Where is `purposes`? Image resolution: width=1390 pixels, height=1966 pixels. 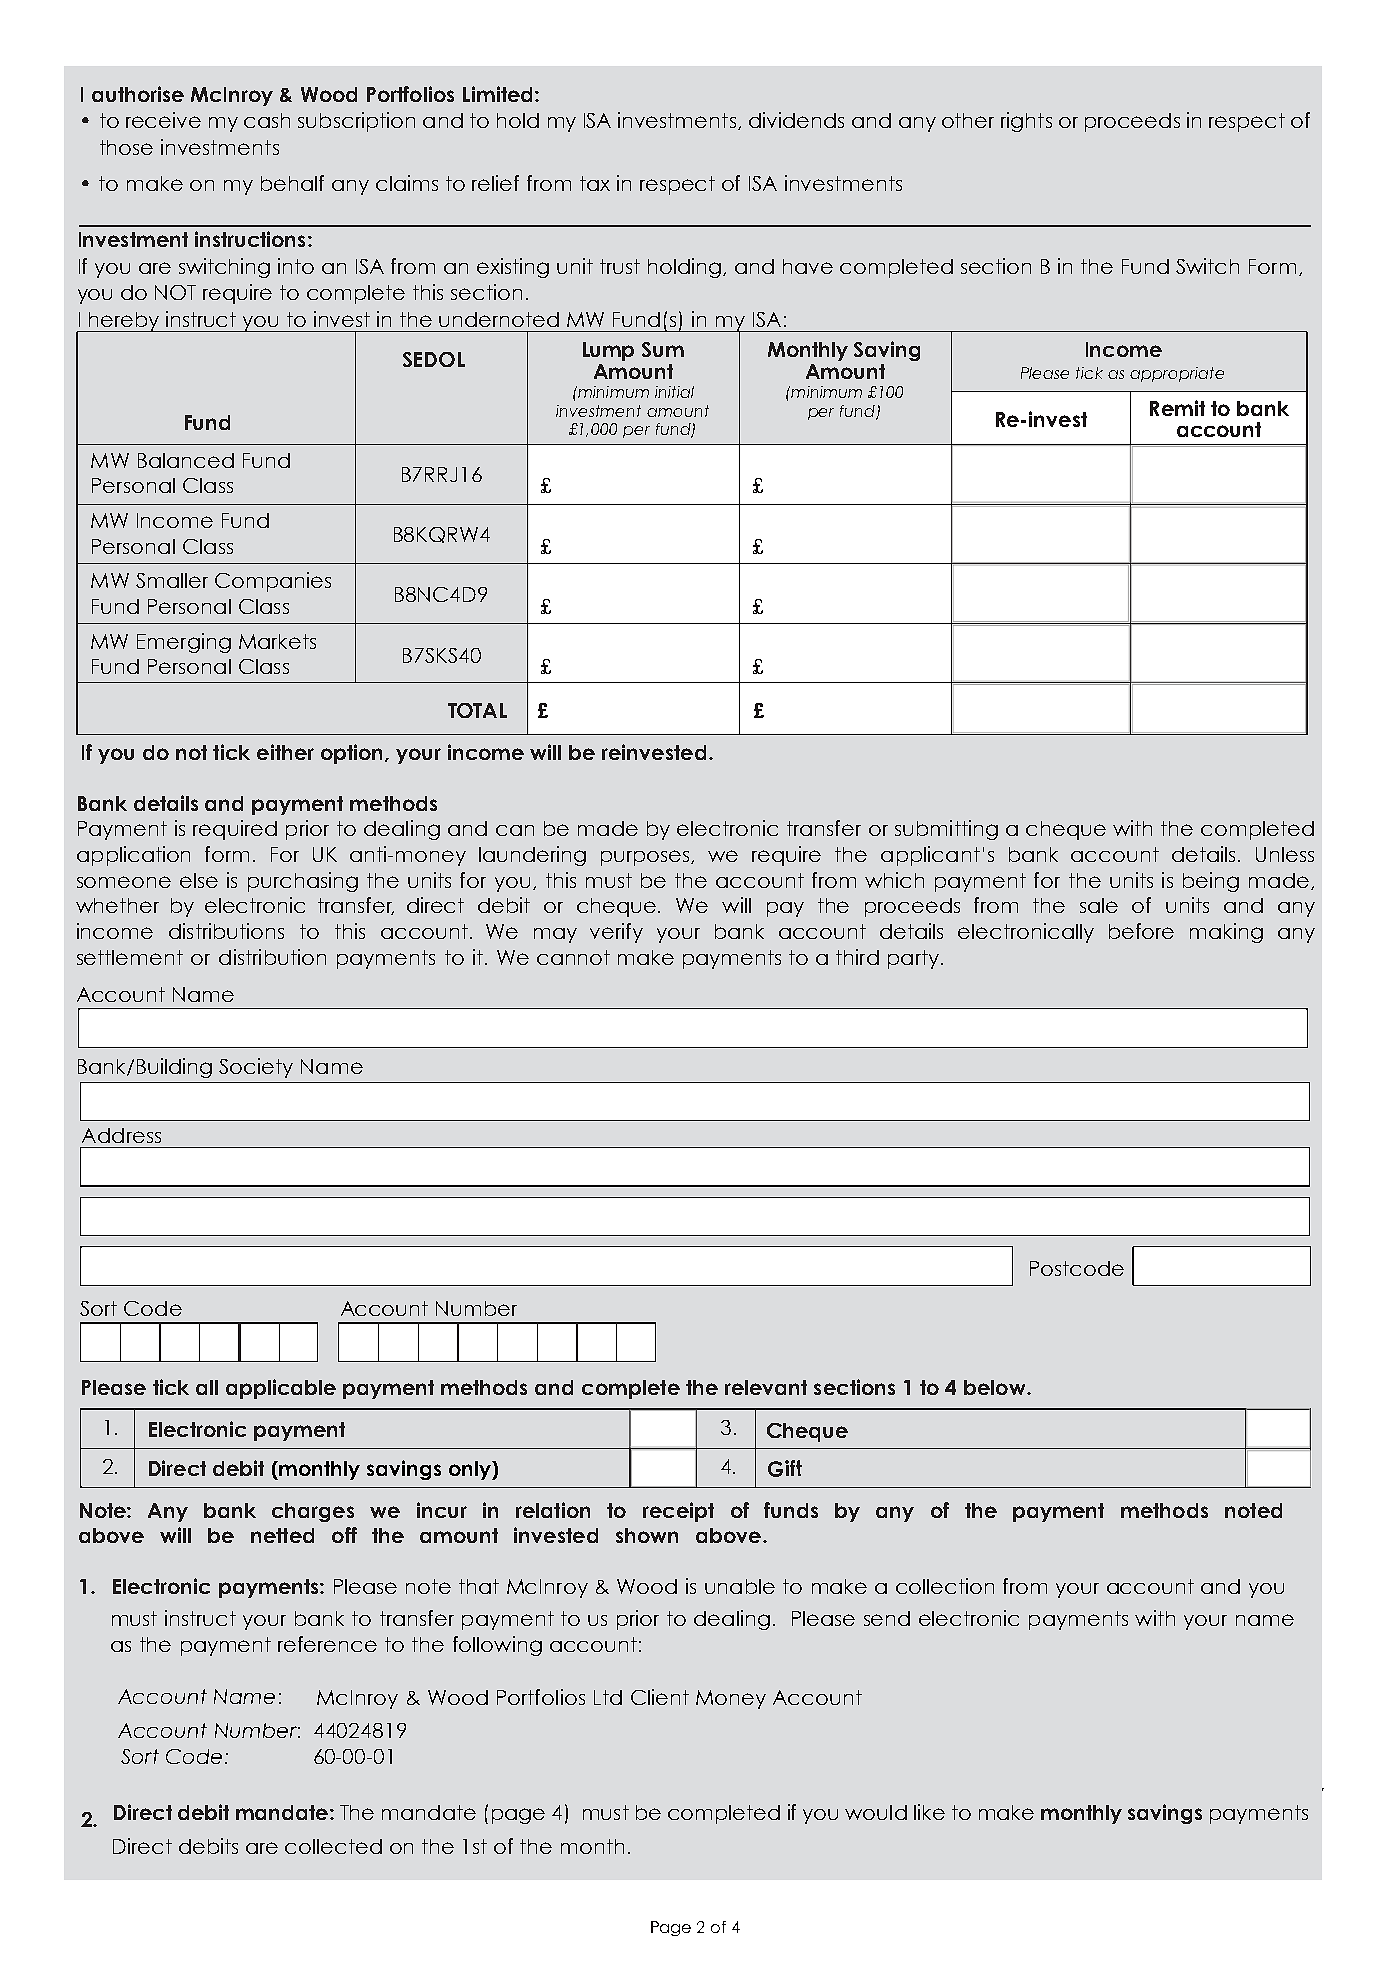
purposes is located at coordinates (647, 858).
